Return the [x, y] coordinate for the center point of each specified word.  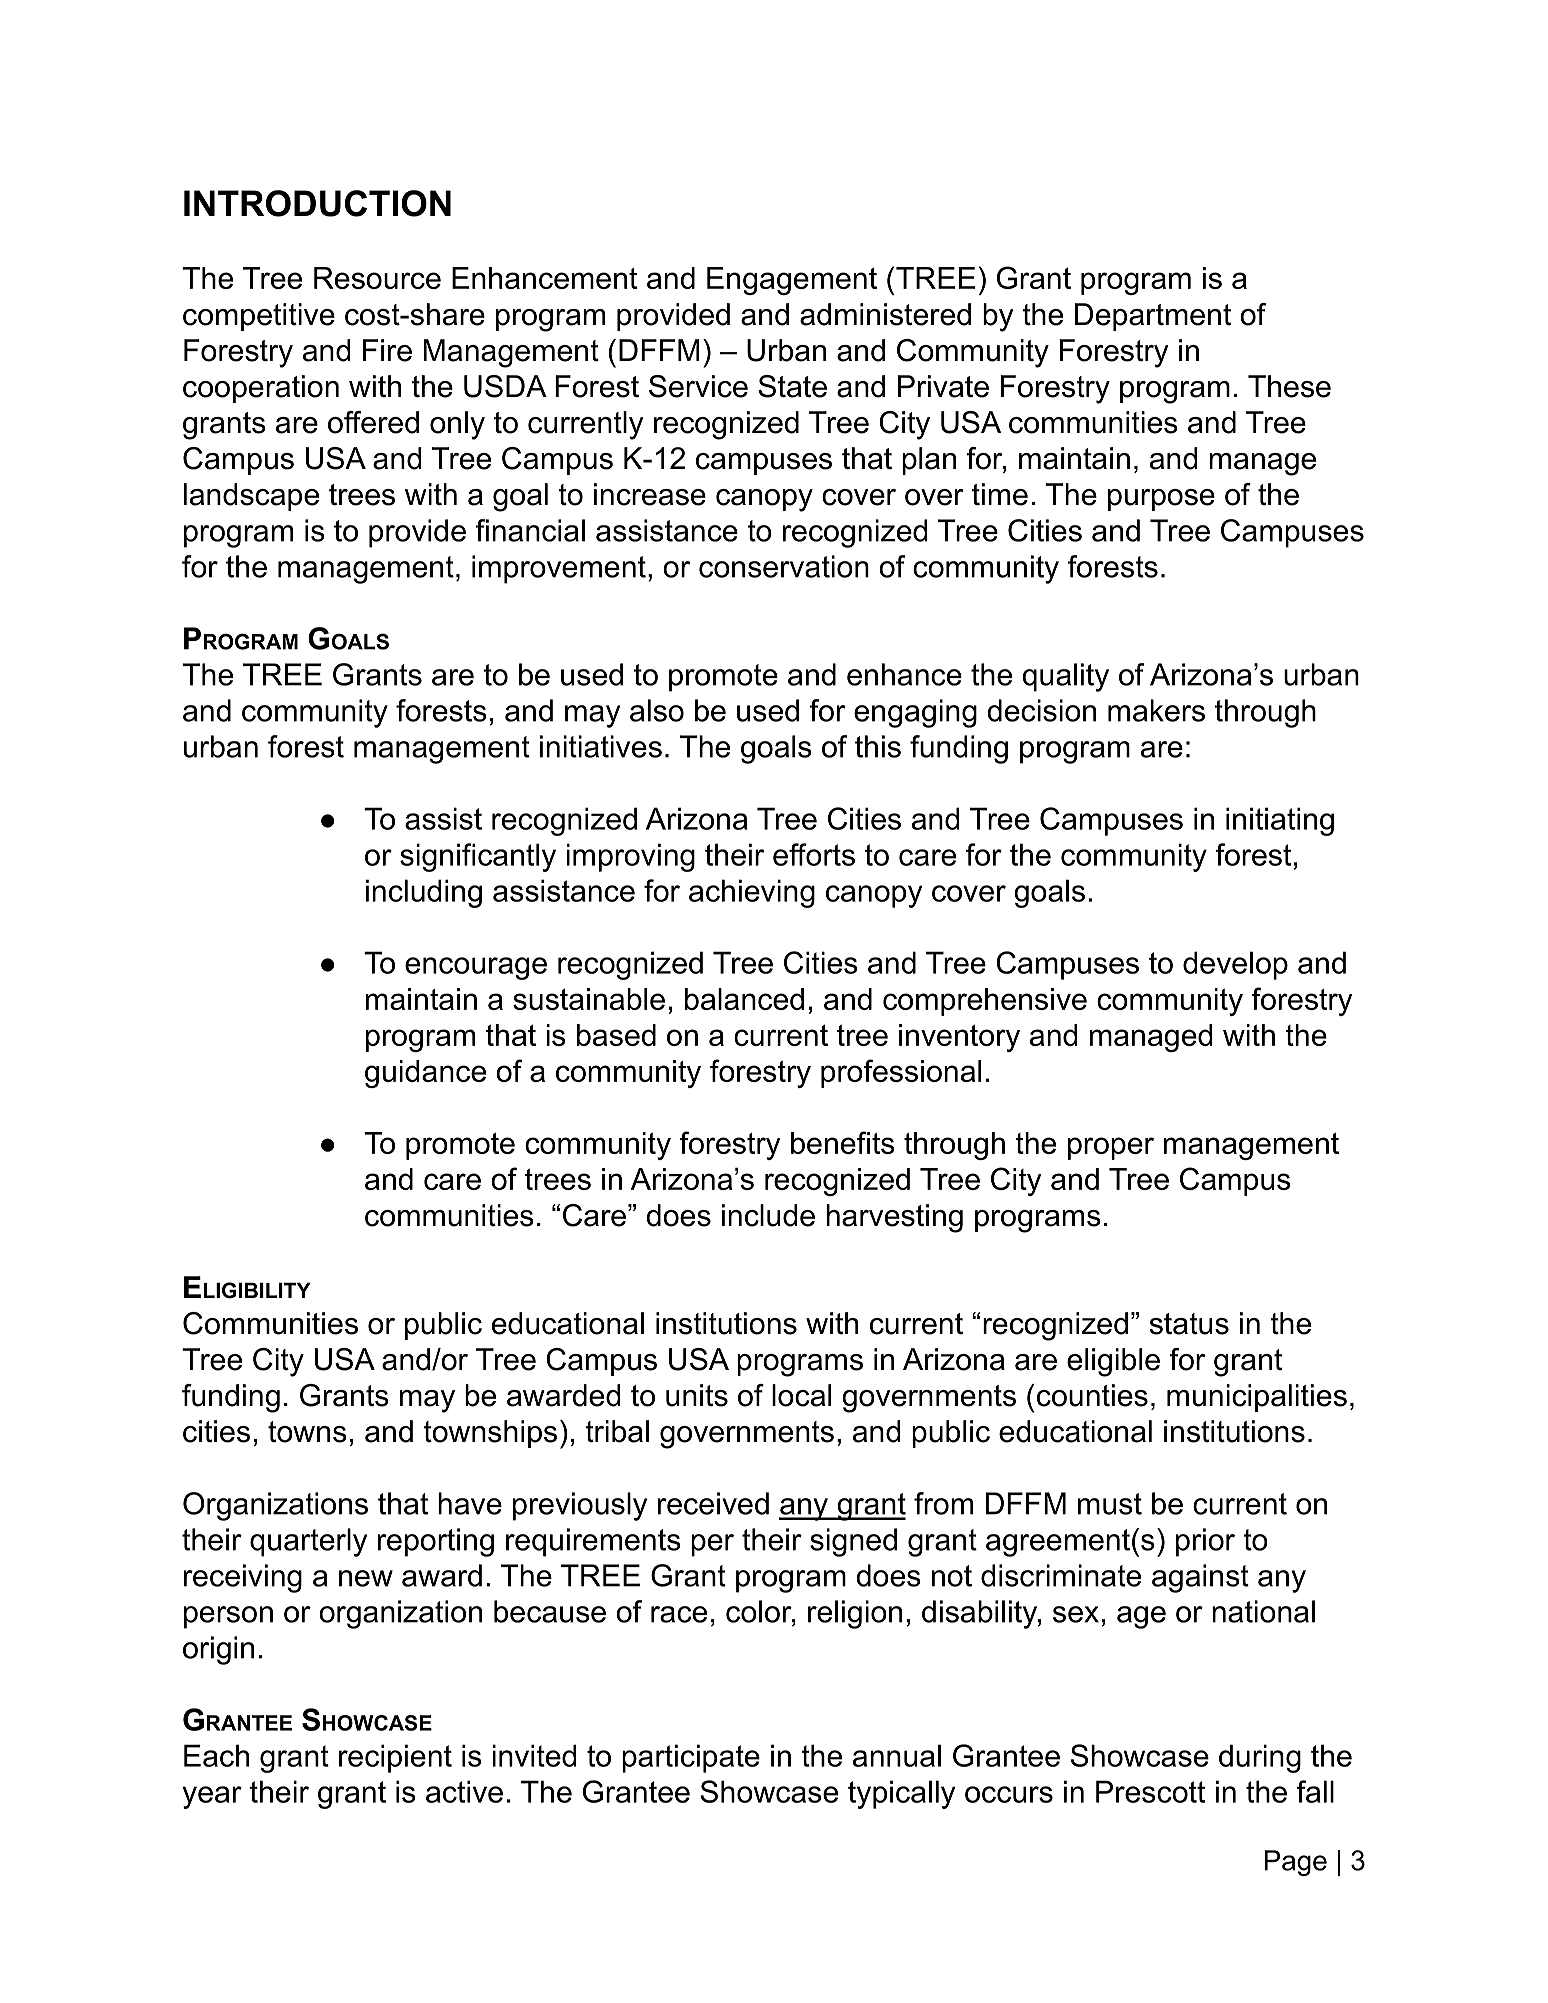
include [768, 1215]
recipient [395, 1758]
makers [1156, 710]
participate [691, 1758]
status [1189, 1324]
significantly [478, 857]
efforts [814, 854]
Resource [377, 278]
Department [1153, 317]
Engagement [792, 281]
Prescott [1150, 1791]
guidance [425, 1074]
